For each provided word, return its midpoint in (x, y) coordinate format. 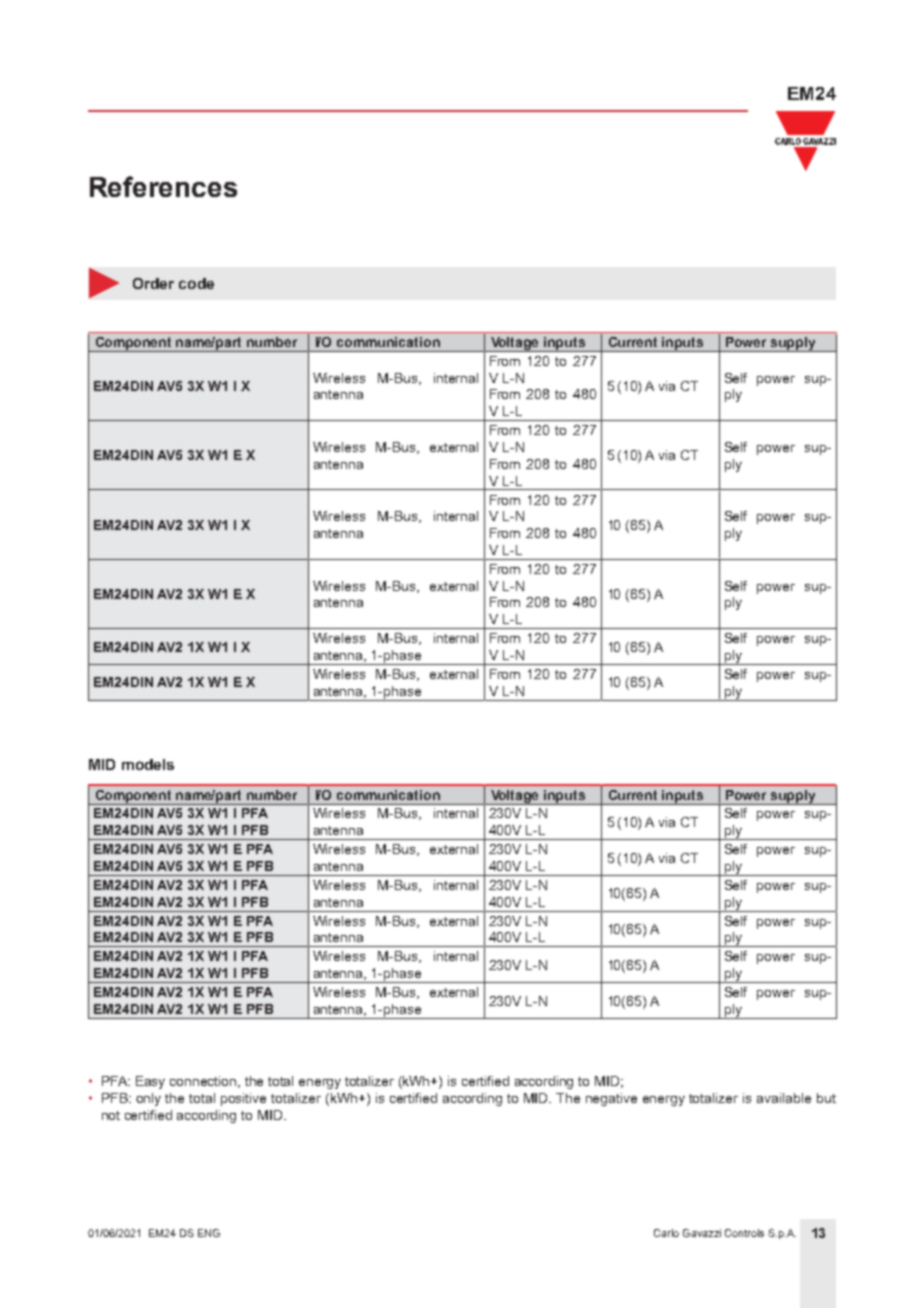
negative (611, 1099)
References (163, 186)
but (826, 1098)
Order (153, 283)
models (148, 764)
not (111, 1115)
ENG (209, 1233)
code (196, 283)
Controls (744, 1233)
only (148, 1099)
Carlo (666, 1233)
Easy (150, 1082)
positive (243, 1099)
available (784, 1098)
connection (204, 1082)
